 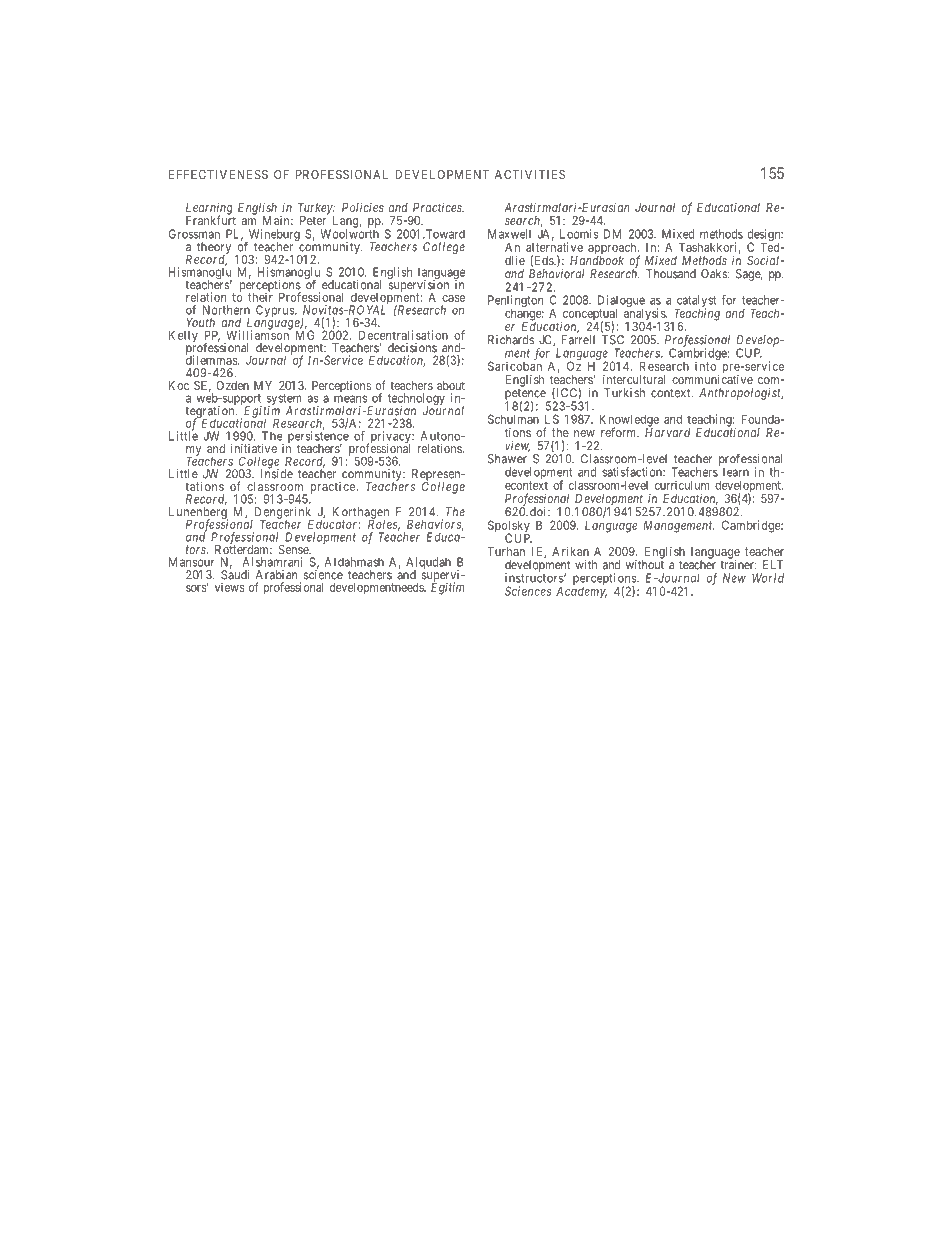 What do you see at coordinates (226, 310) in the screenshot?
I see `Northern` at bounding box center [226, 310].
